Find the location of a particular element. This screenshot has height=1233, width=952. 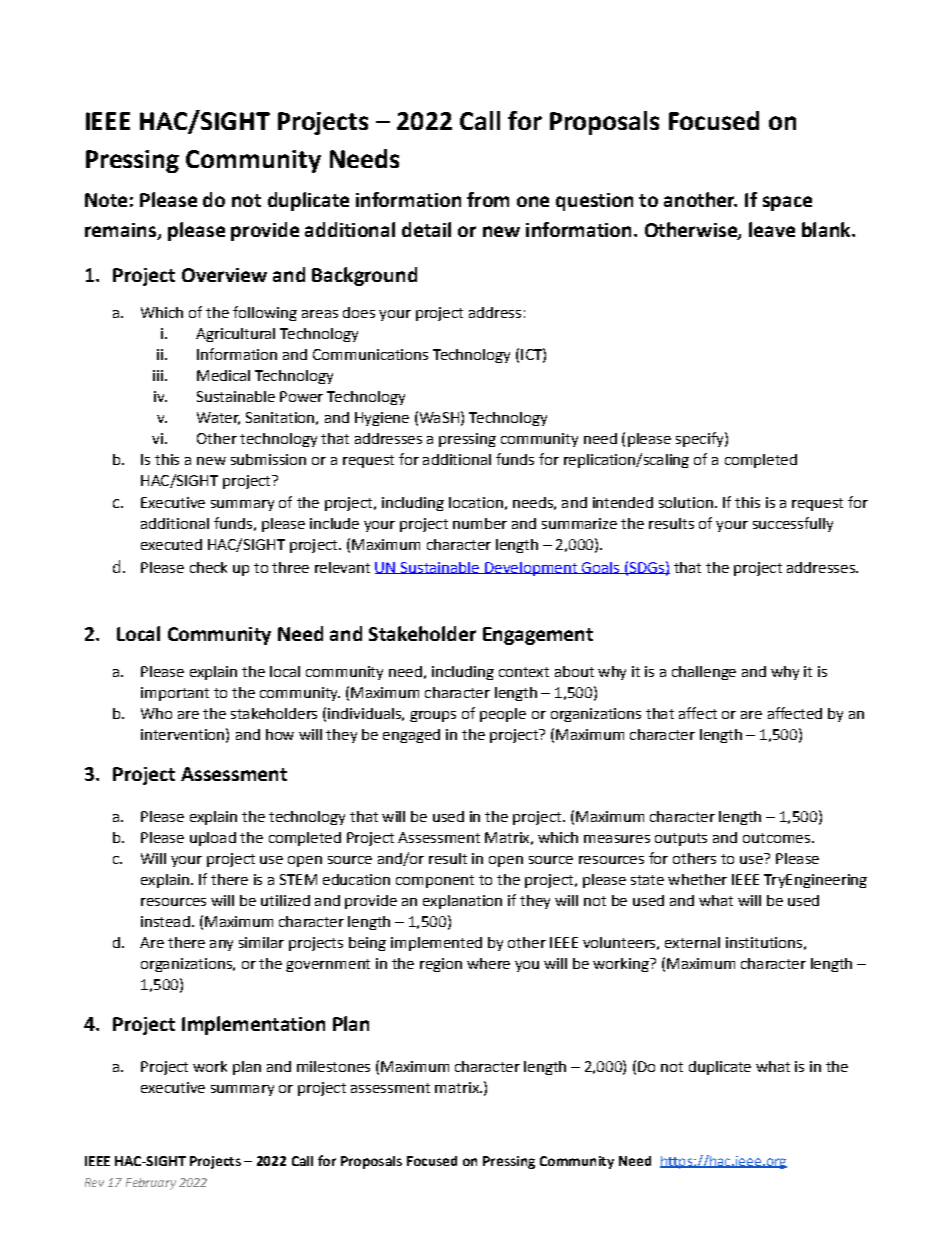

remains is located at coordinates (121, 231).
